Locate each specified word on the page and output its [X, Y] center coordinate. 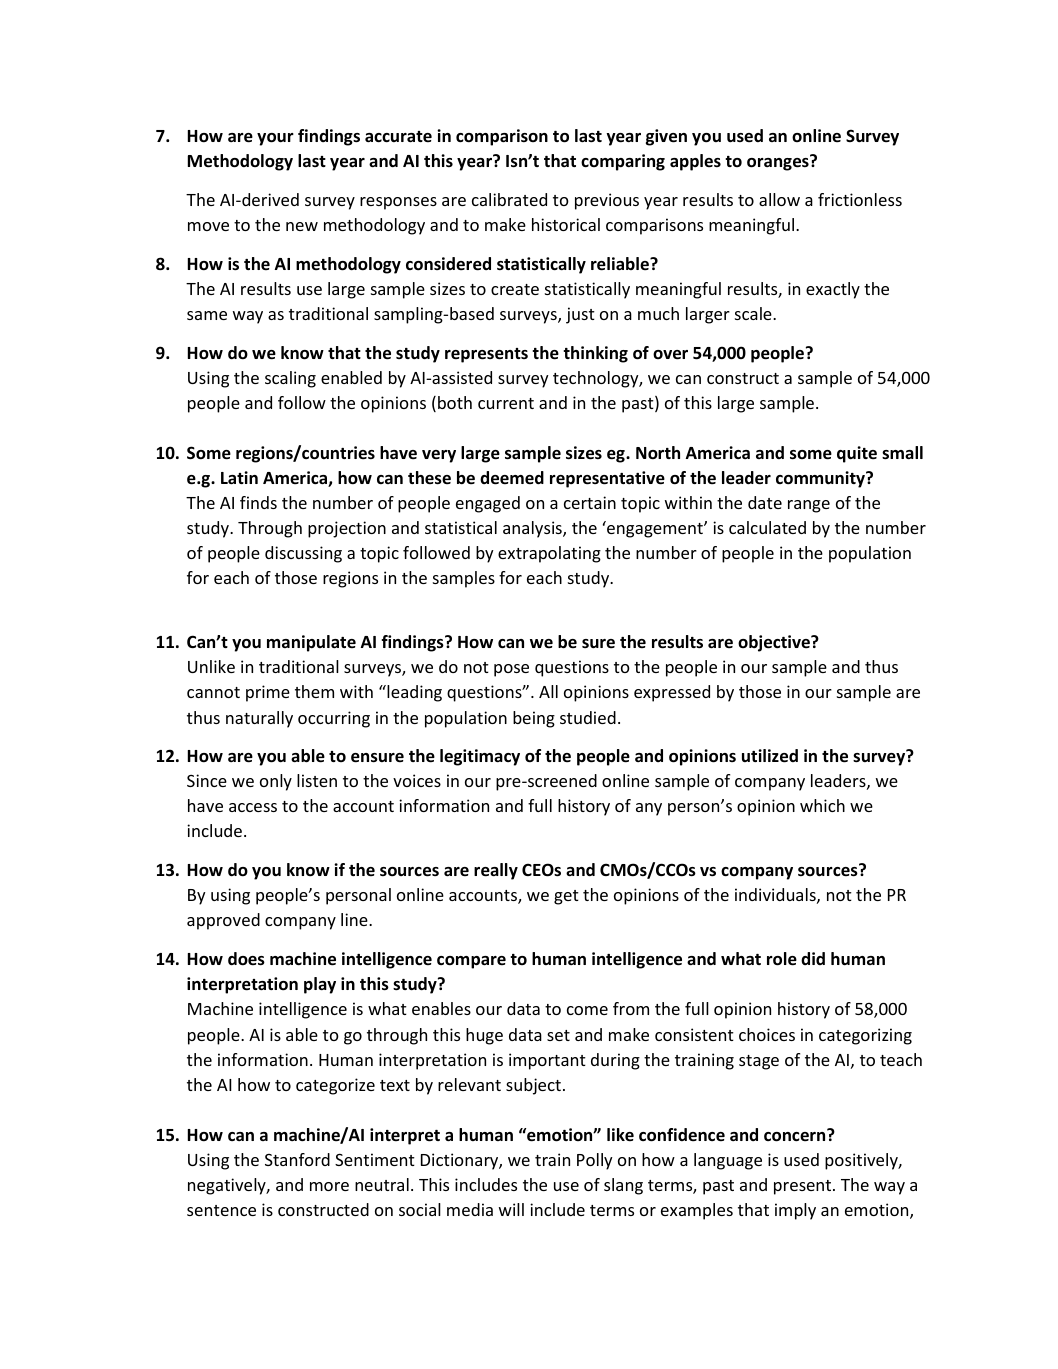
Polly [595, 1161]
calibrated [509, 199]
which [822, 805]
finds [258, 502]
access [253, 807]
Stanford [297, 1159]
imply [795, 1211]
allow [779, 199]
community [821, 479]
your [275, 139]
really [496, 871]
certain [590, 502]
